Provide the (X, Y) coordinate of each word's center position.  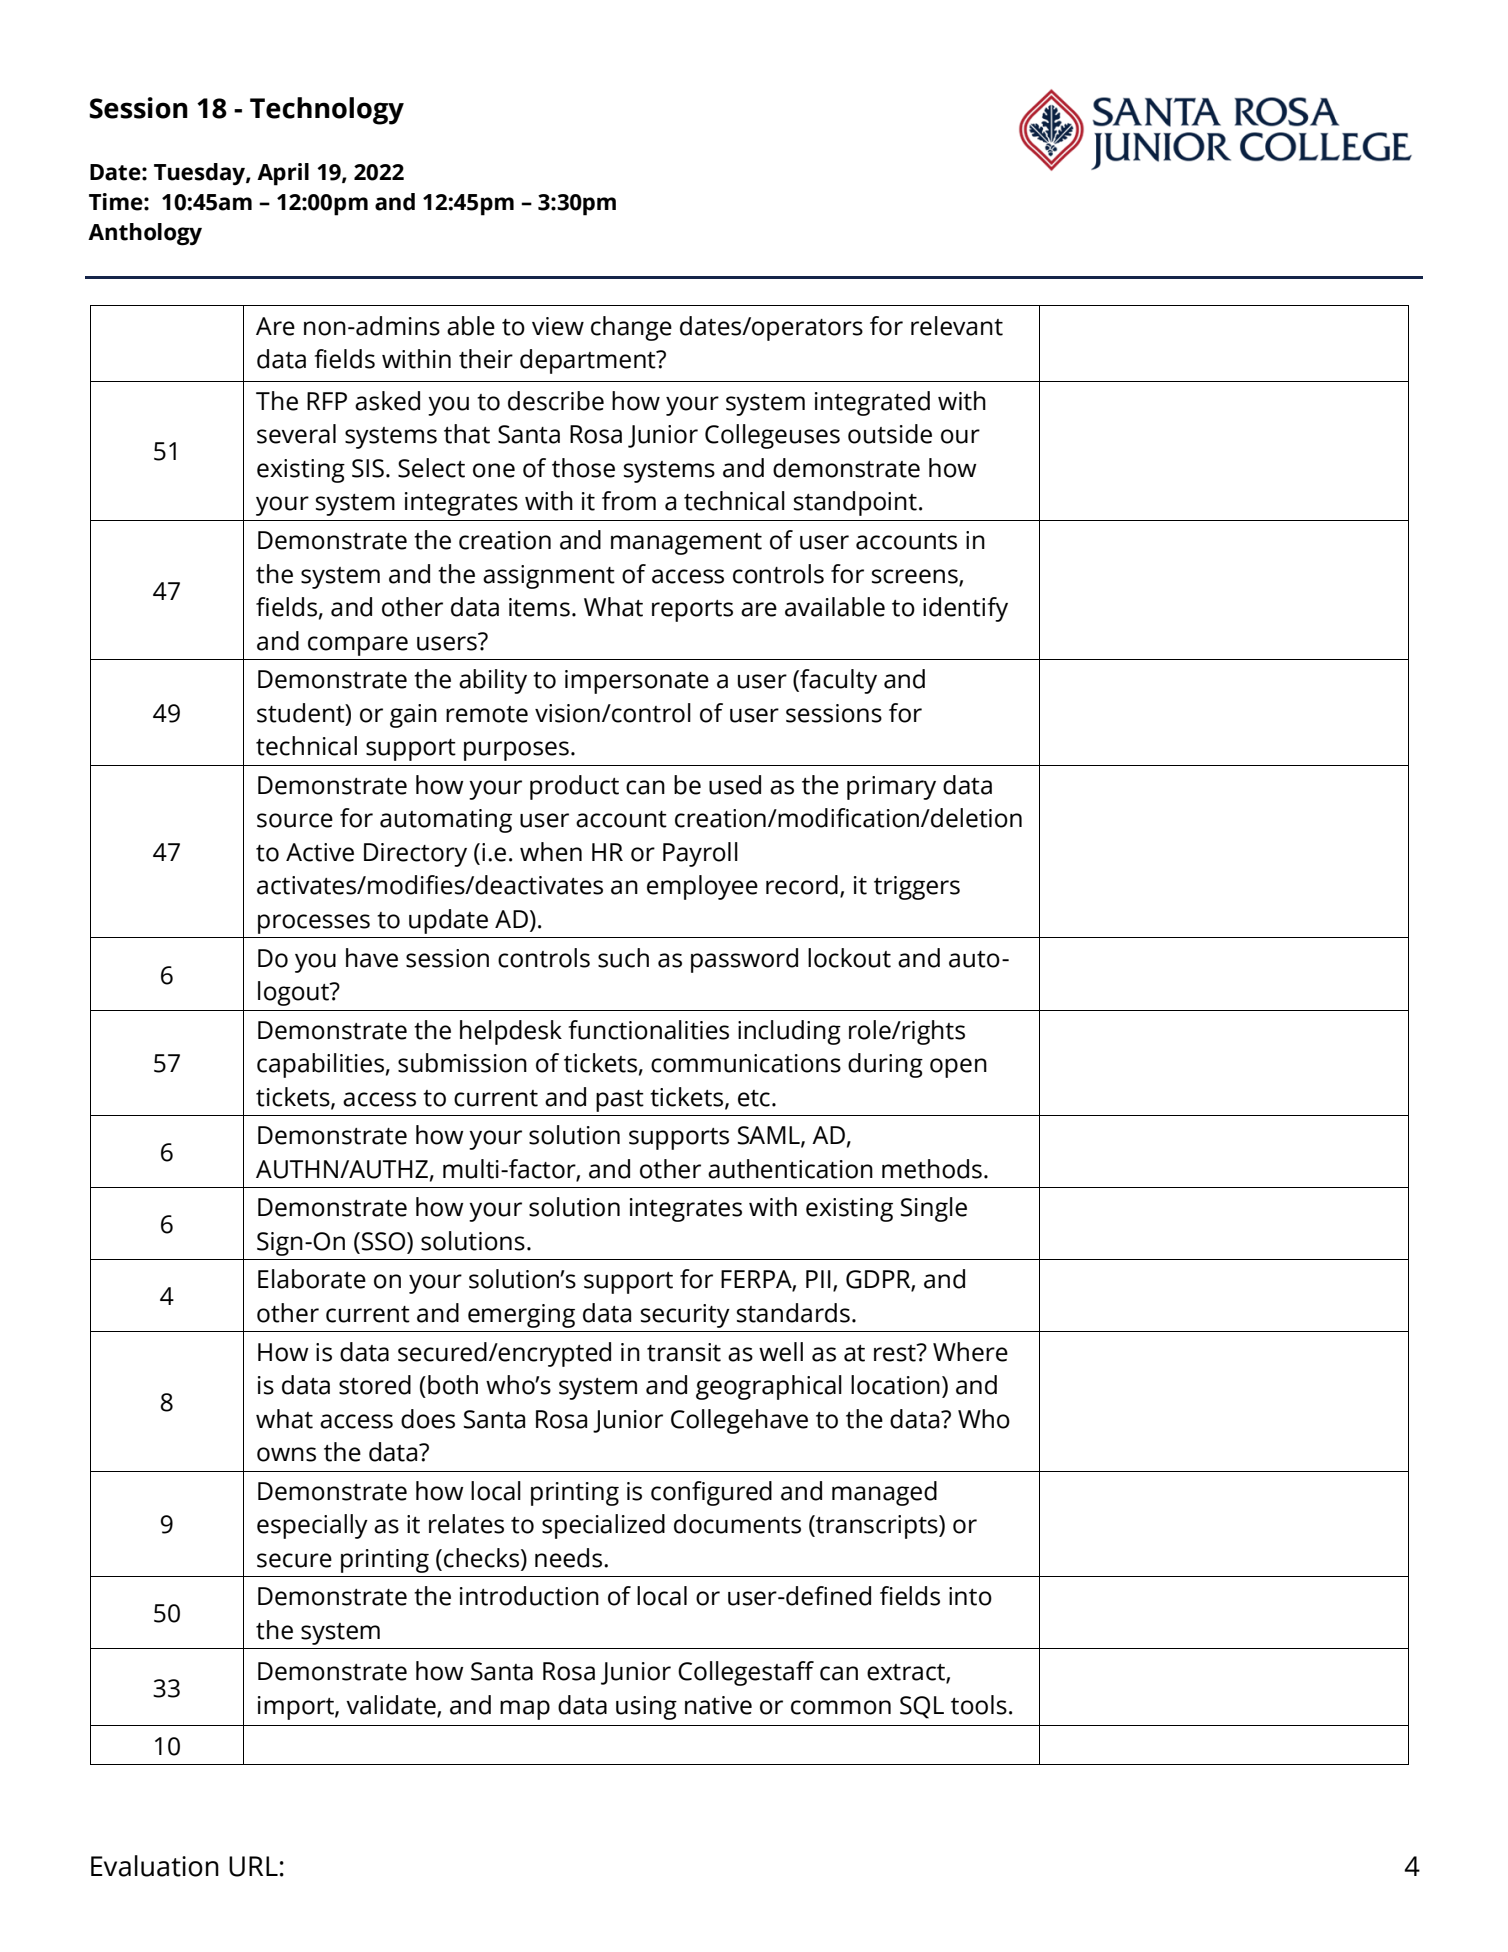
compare (358, 646)
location (895, 1385)
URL (253, 1866)
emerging (521, 1316)
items (539, 607)
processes (314, 924)
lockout (849, 958)
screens (916, 577)
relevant (957, 326)
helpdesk (511, 1032)
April (283, 174)
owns (286, 1454)
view (558, 326)
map (525, 1710)
